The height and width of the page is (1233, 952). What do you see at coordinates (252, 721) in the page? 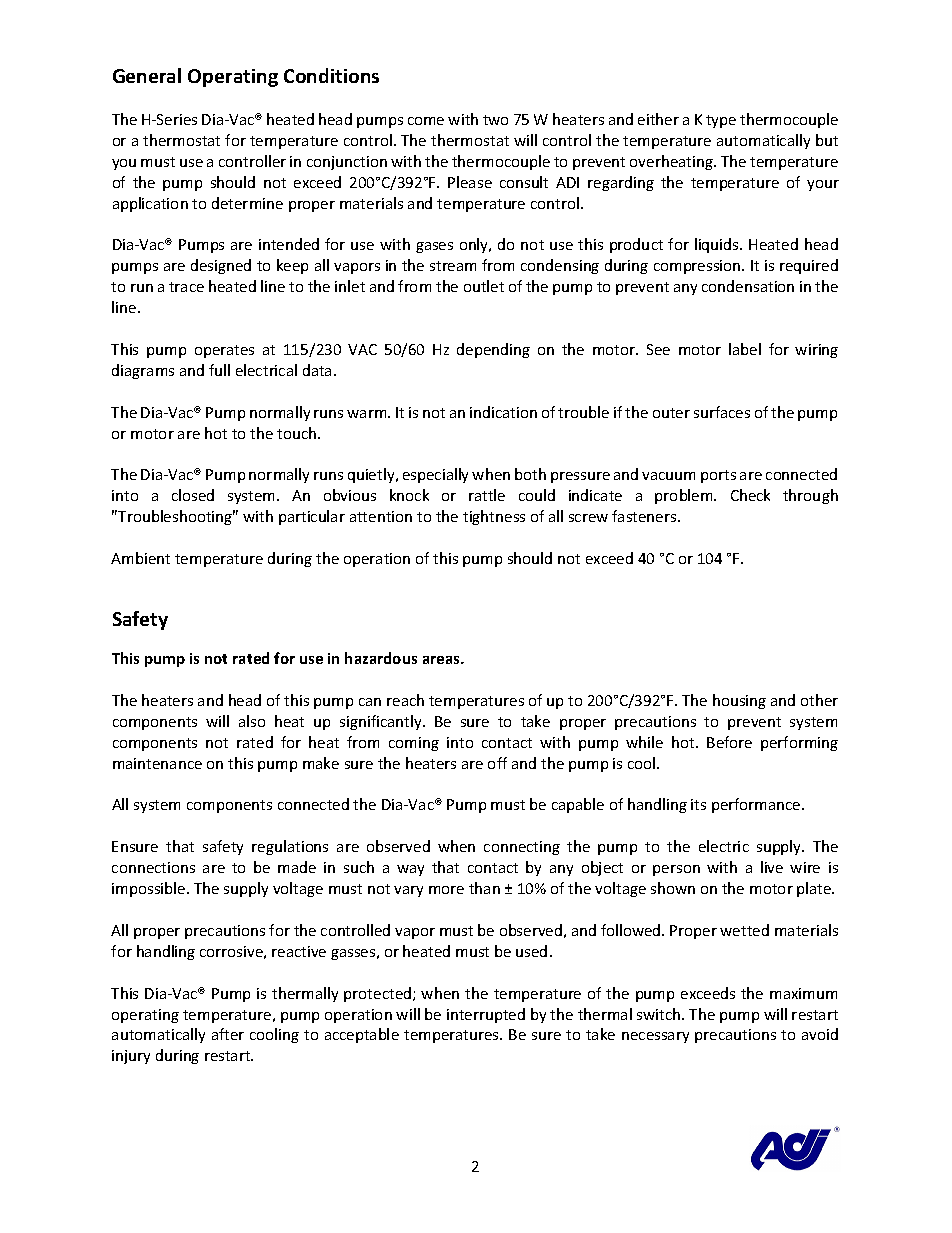
I see `also` at bounding box center [252, 721].
